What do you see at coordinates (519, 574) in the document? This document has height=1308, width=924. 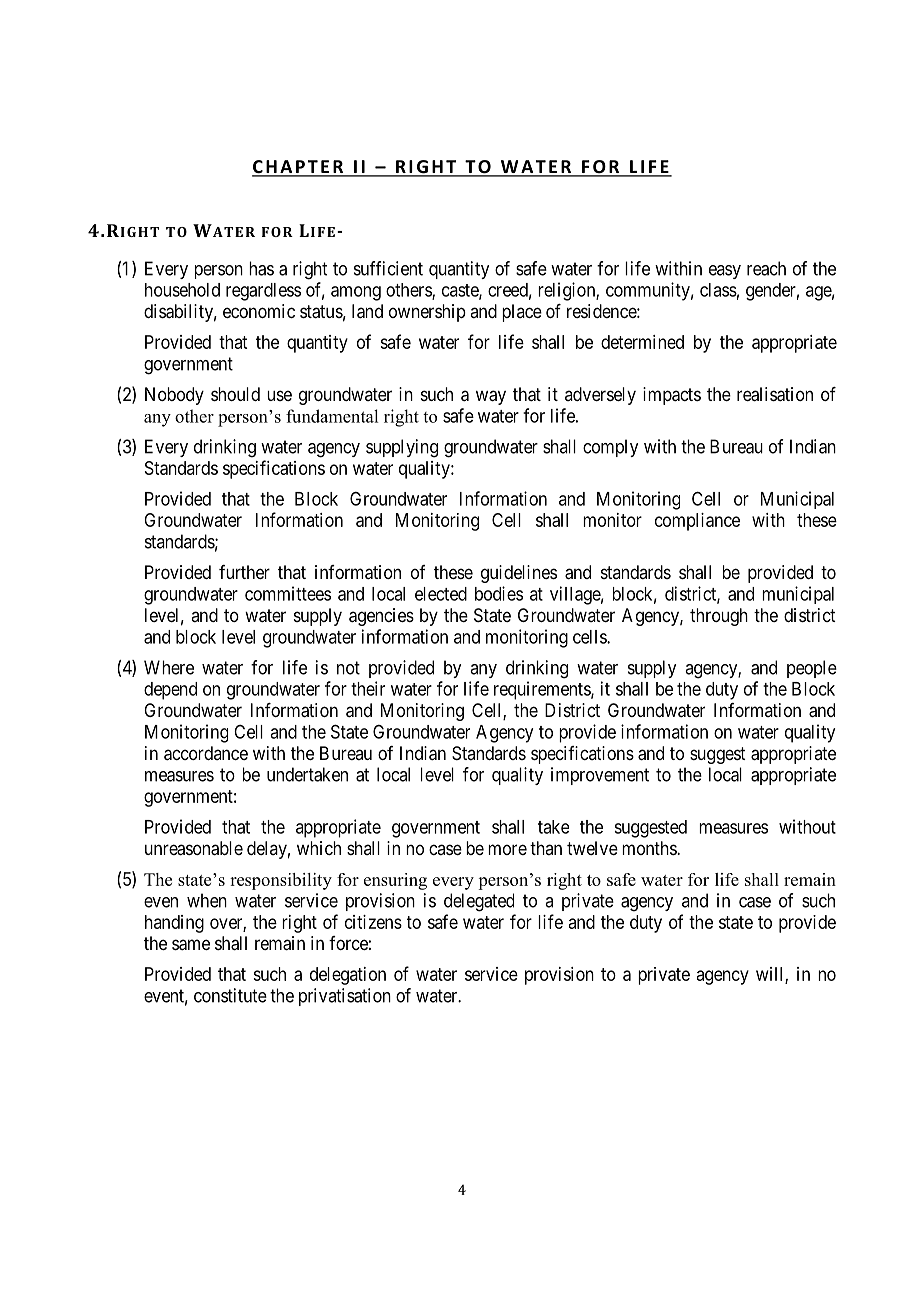 I see `guidelines` at bounding box center [519, 574].
